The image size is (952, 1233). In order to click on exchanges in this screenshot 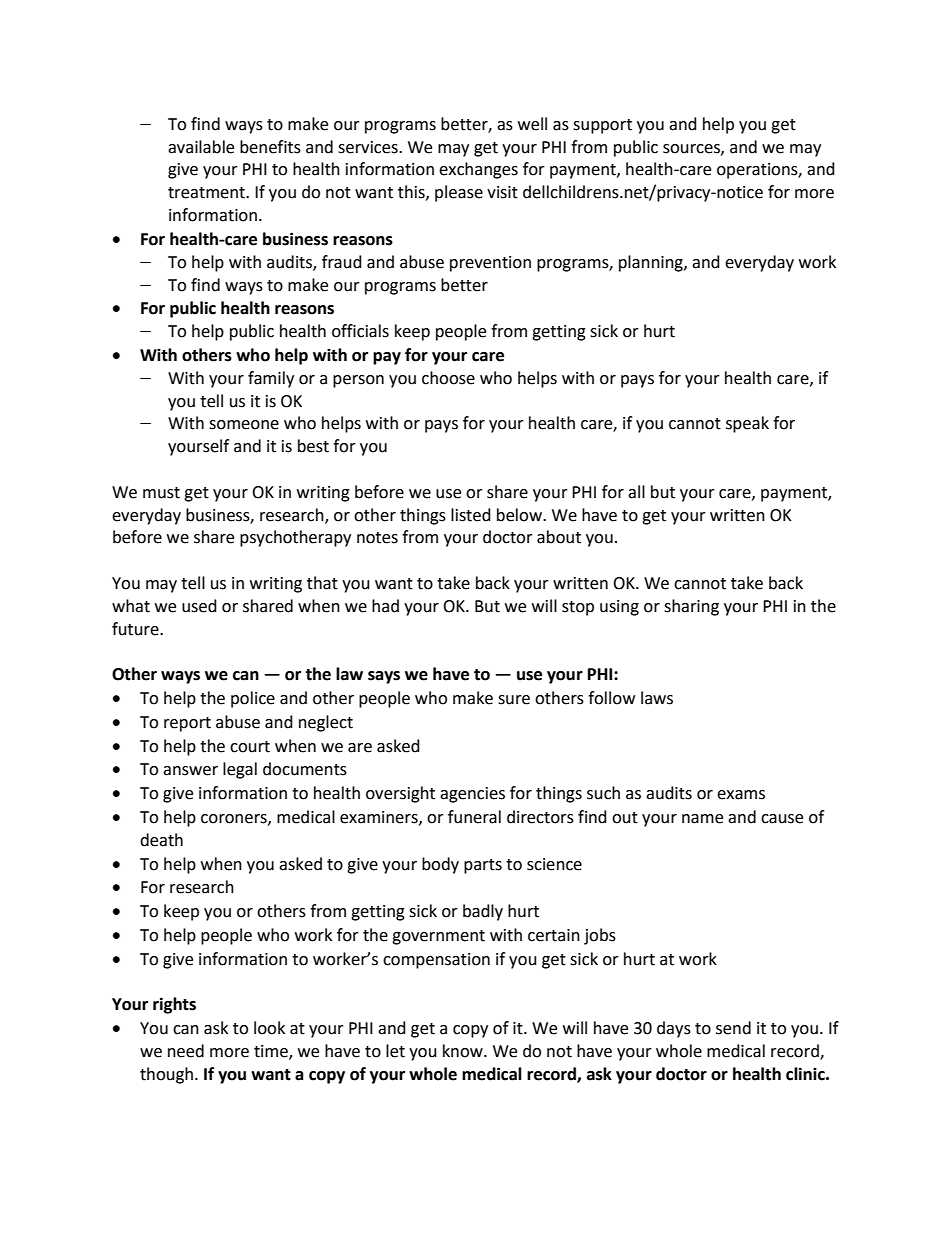, I will do `click(478, 170)`.
